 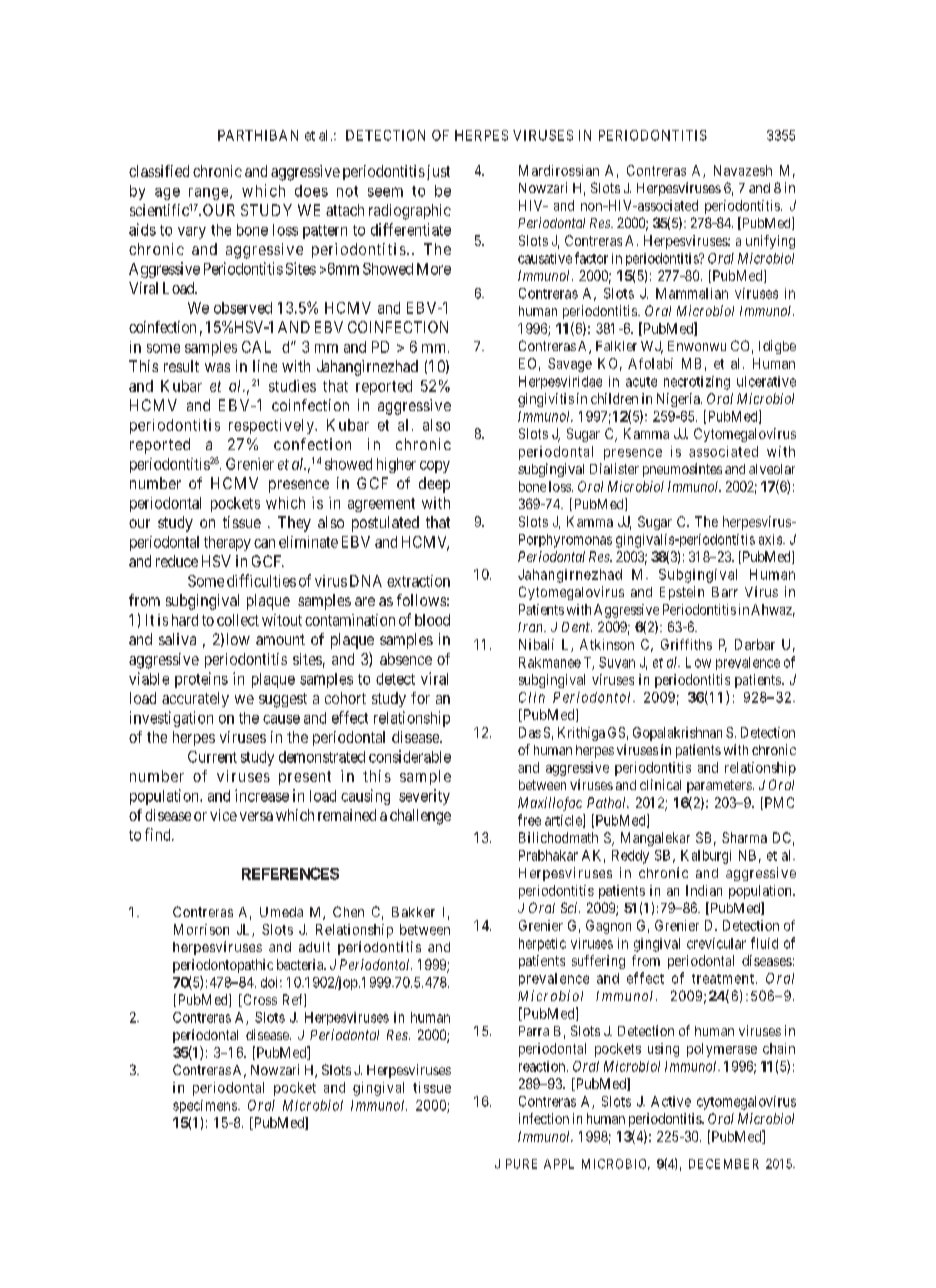 What do you see at coordinates (437, 172) in the screenshot?
I see `just` at bounding box center [437, 172].
